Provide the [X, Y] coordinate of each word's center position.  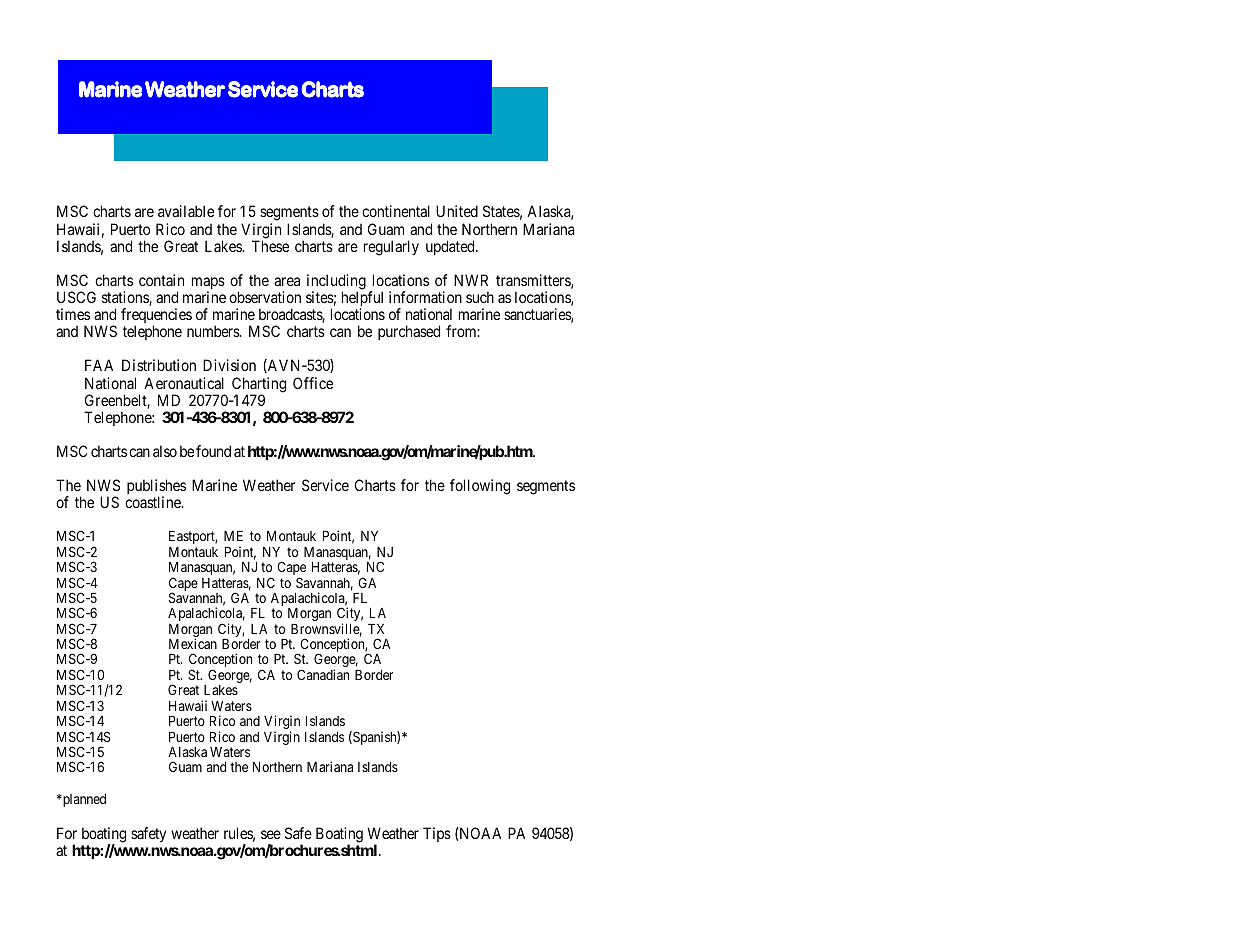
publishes [156, 488]
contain [161, 280]
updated [451, 247]
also [165, 451]
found [213, 451]
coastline [154, 502]
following [480, 487]
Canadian [323, 674]
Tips [437, 834]
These [270, 246]
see [271, 834]
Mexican [193, 643]
